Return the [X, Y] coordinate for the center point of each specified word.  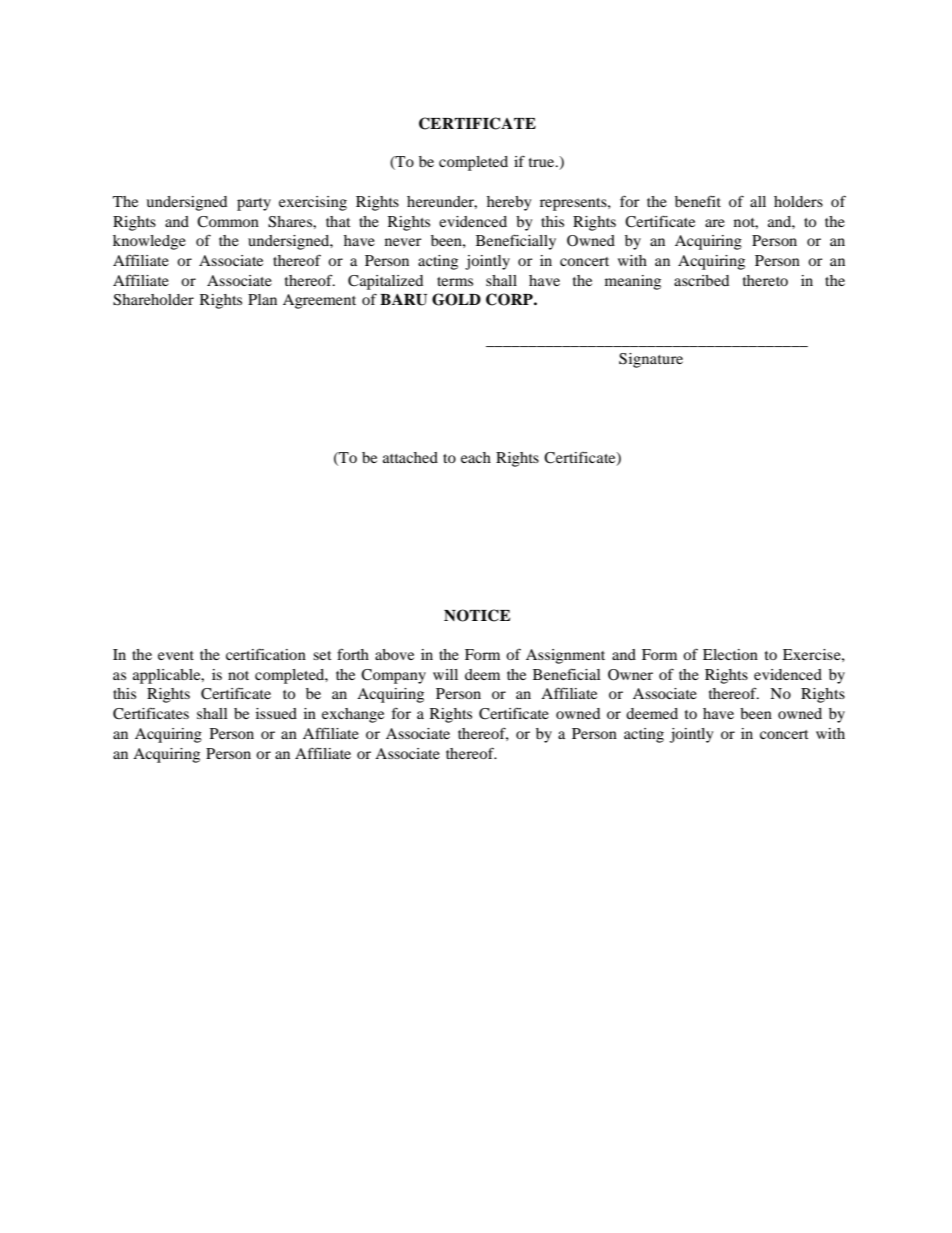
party [254, 204]
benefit [698, 201]
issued [276, 713]
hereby [509, 203]
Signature [651, 360]
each [476, 457]
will [445, 674]
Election [730, 654]
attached [410, 457]
